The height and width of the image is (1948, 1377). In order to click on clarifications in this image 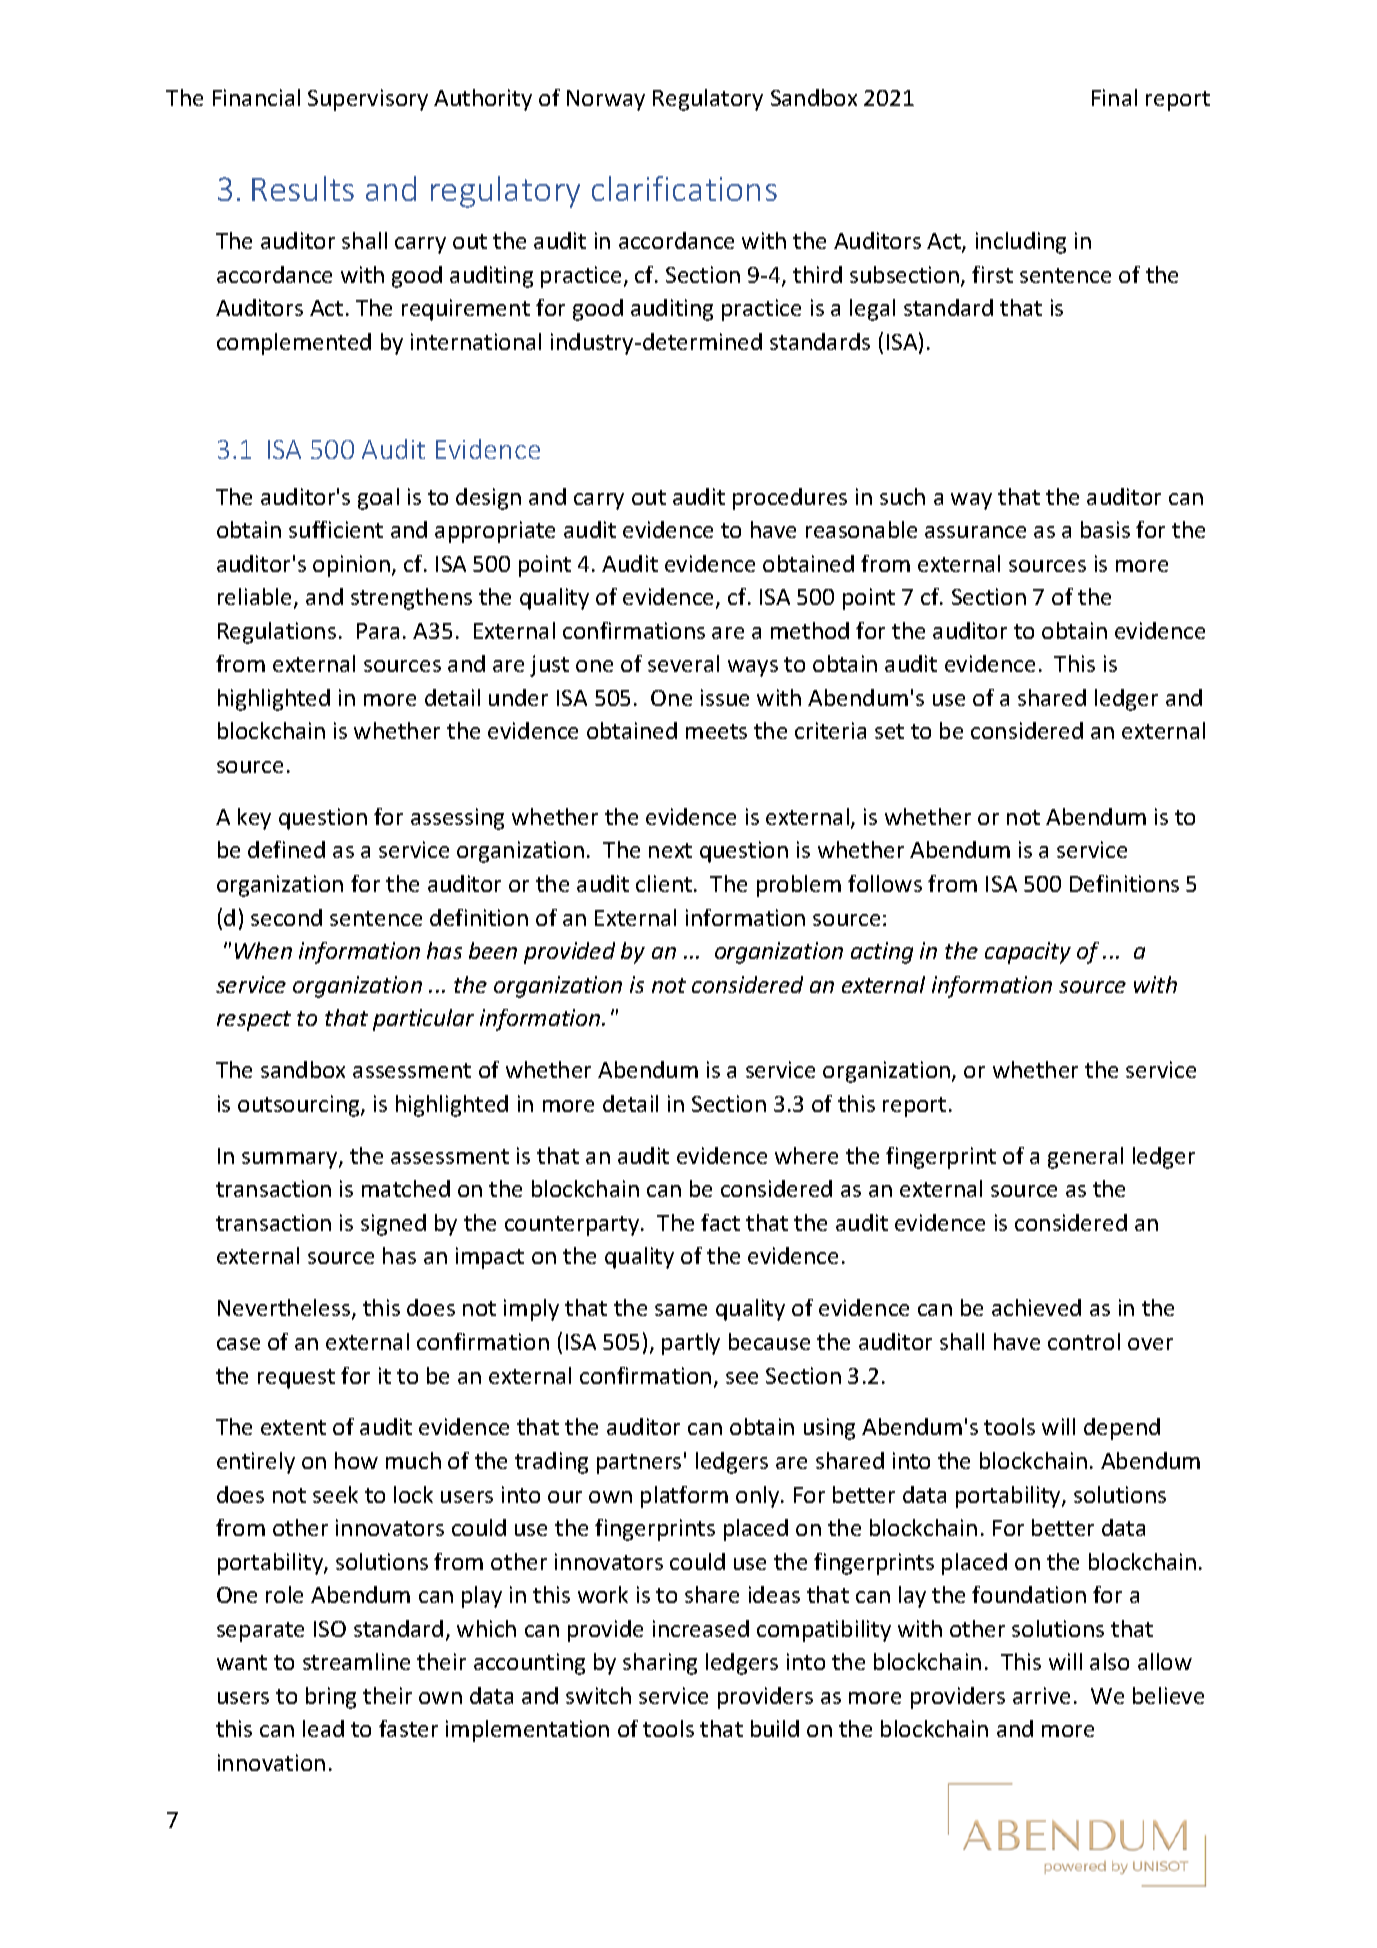, I will do `click(684, 188)`.
